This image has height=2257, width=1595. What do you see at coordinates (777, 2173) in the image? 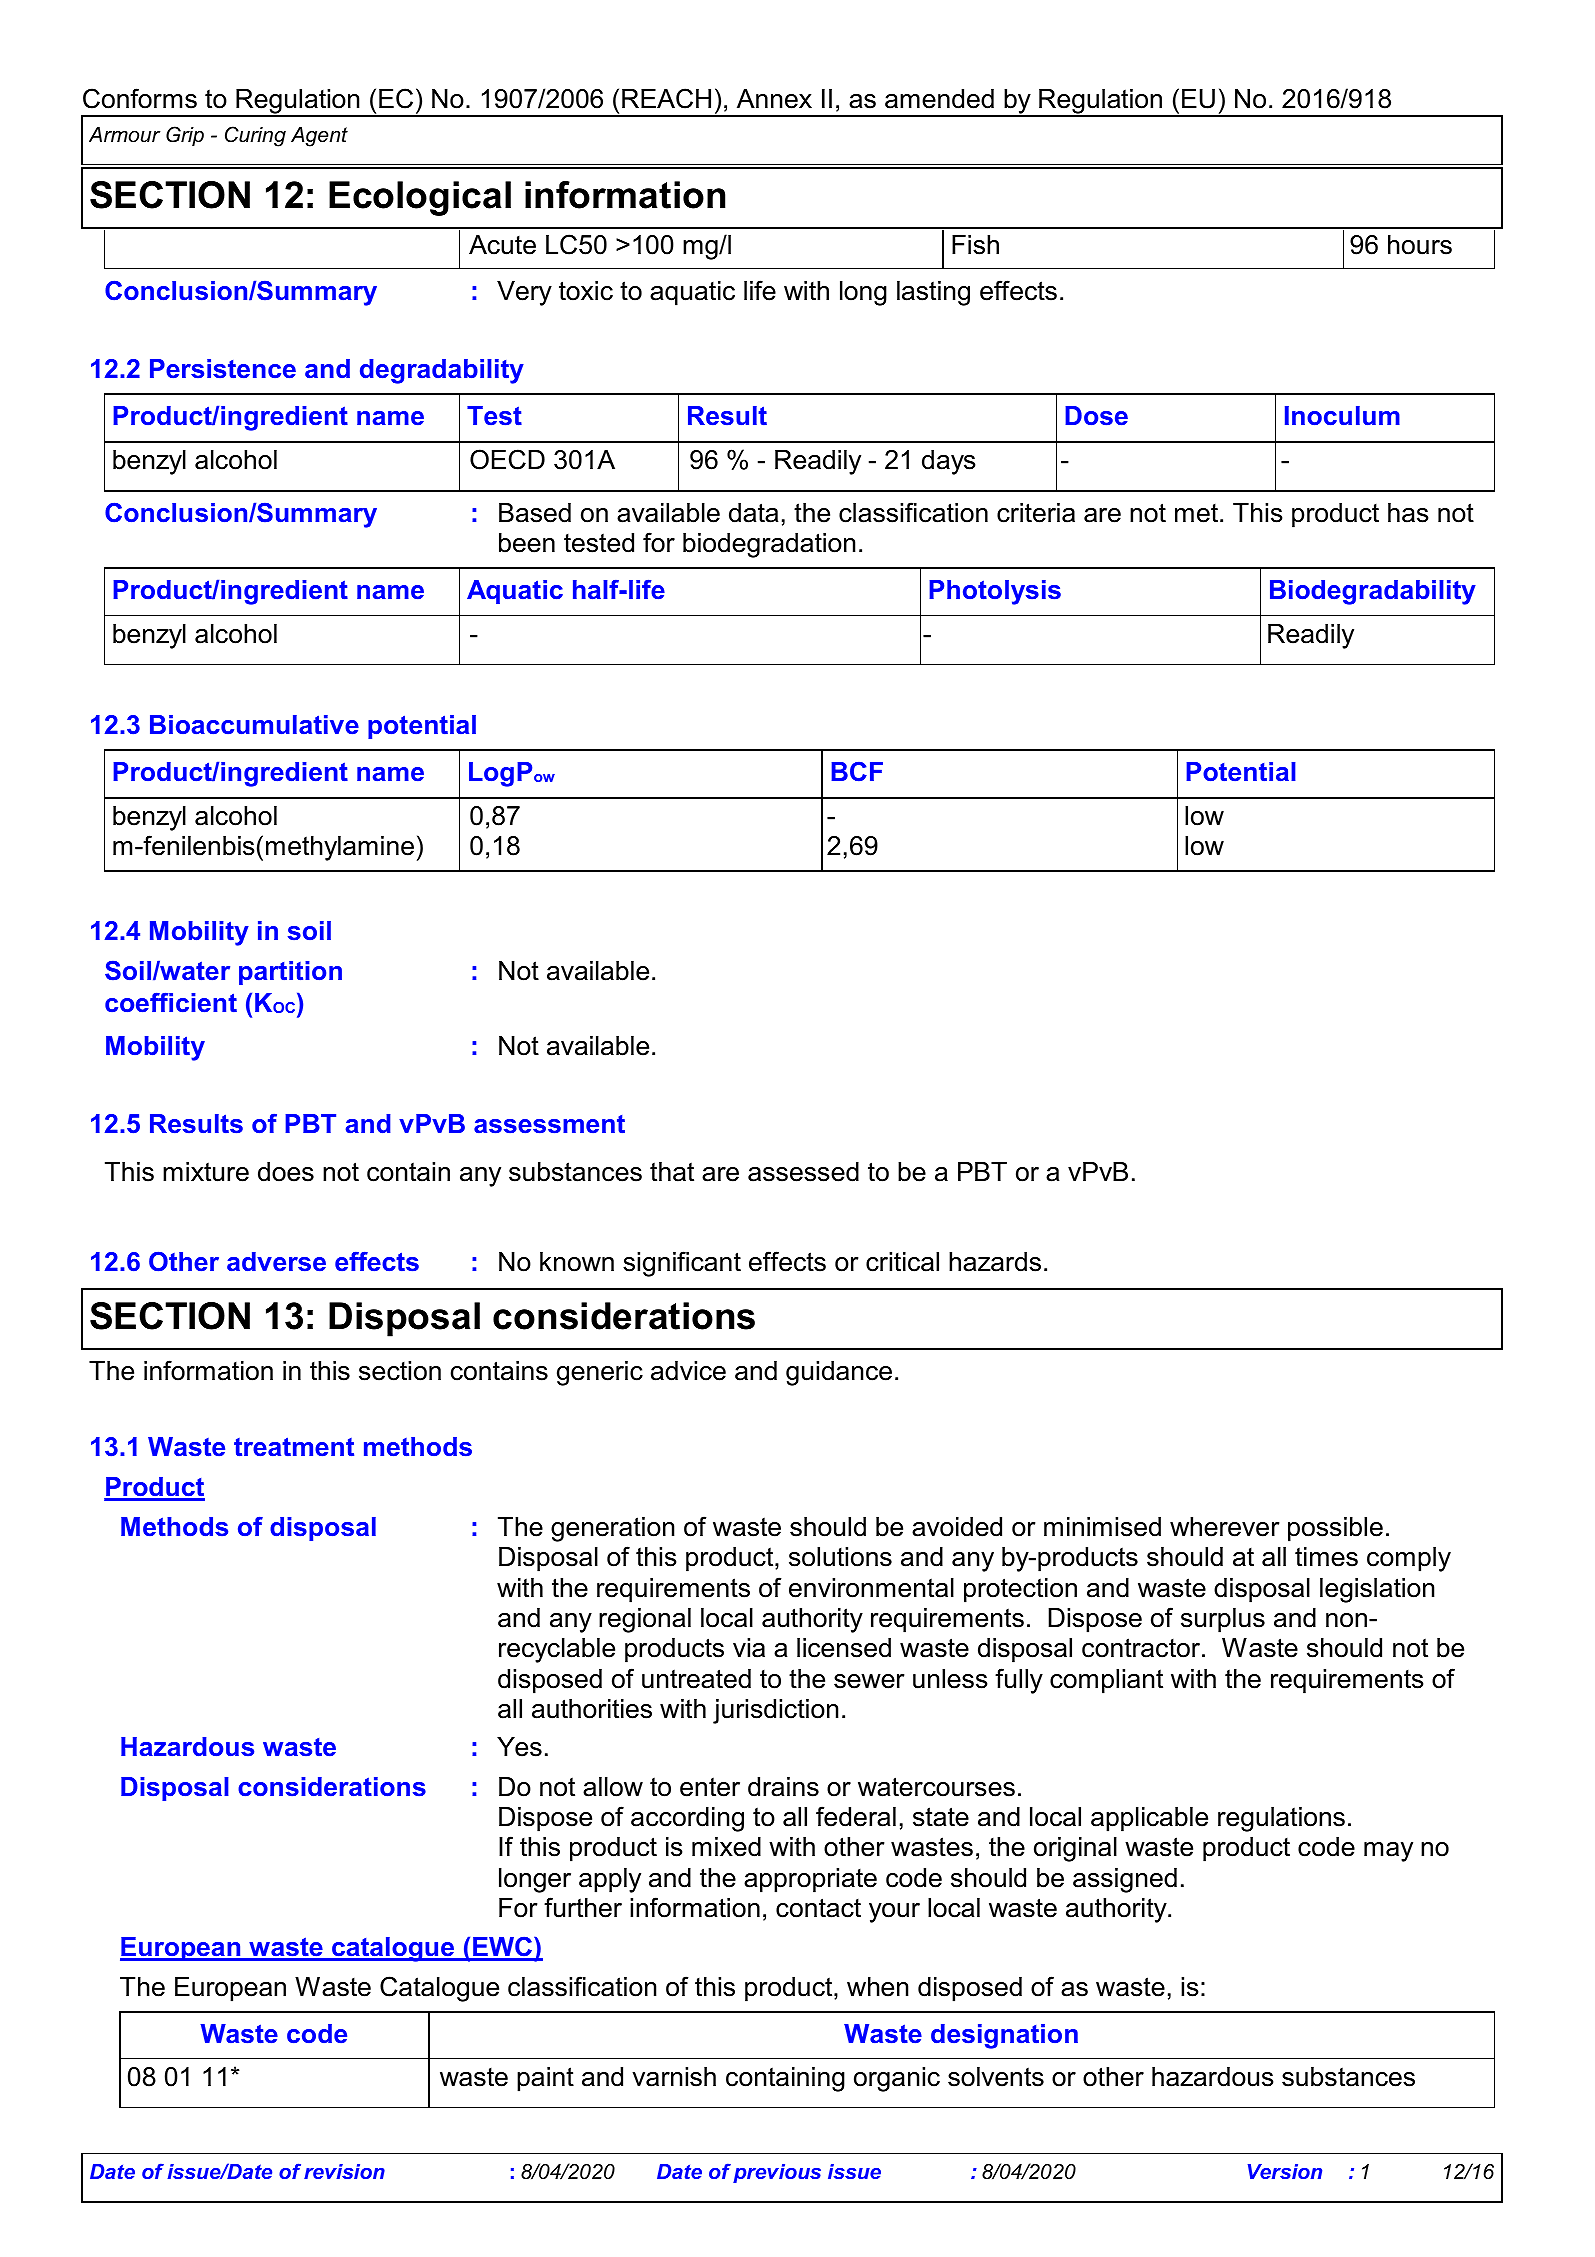
I see `previous` at bounding box center [777, 2173].
